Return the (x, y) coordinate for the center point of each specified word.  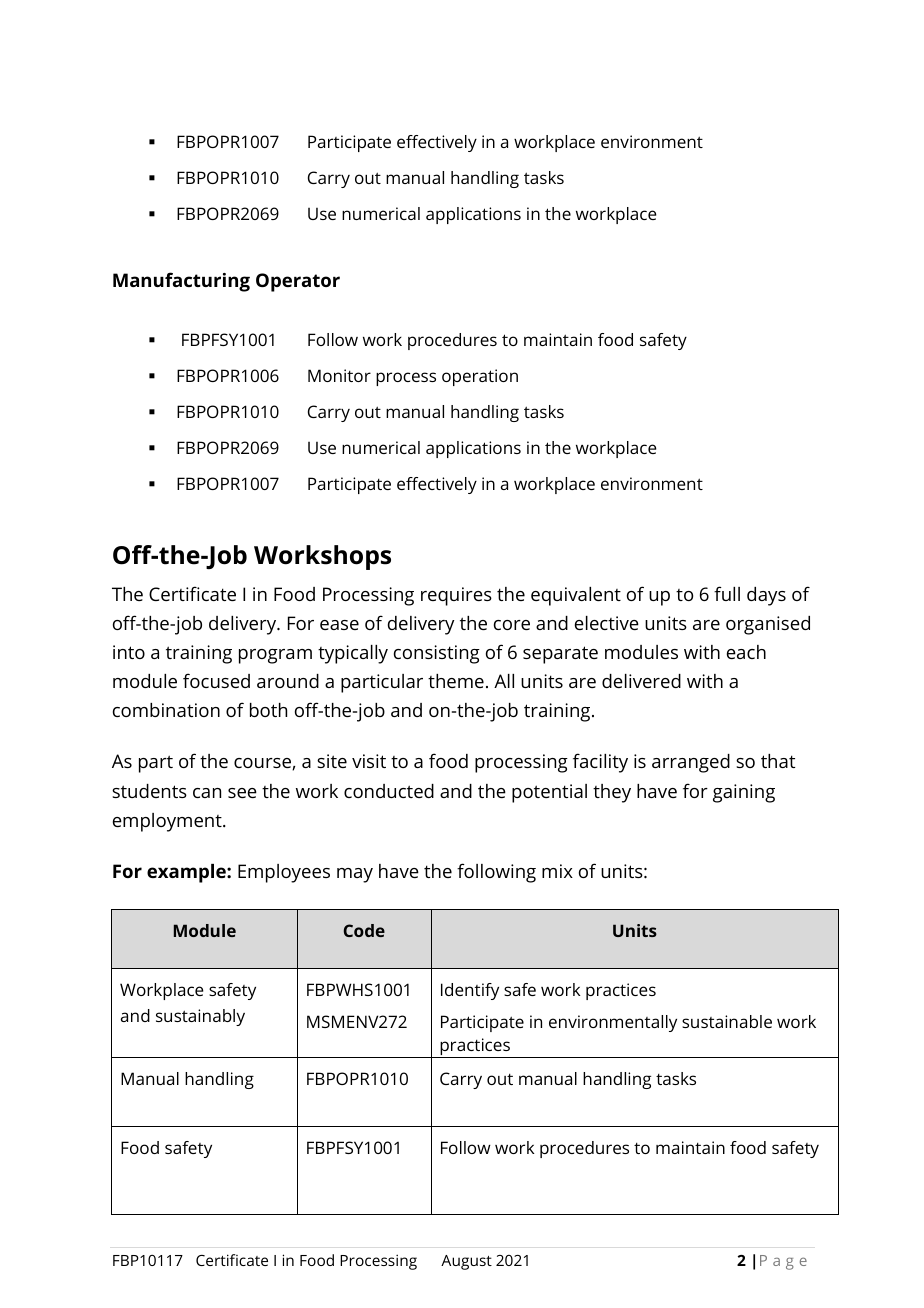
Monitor (339, 375)
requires (456, 596)
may (355, 875)
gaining (744, 793)
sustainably (200, 1017)
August (466, 1262)
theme (456, 681)
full (727, 593)
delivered (641, 681)
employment (168, 822)
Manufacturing (181, 282)
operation (480, 377)
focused (216, 680)
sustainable (727, 1021)
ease (339, 625)
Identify (470, 991)
